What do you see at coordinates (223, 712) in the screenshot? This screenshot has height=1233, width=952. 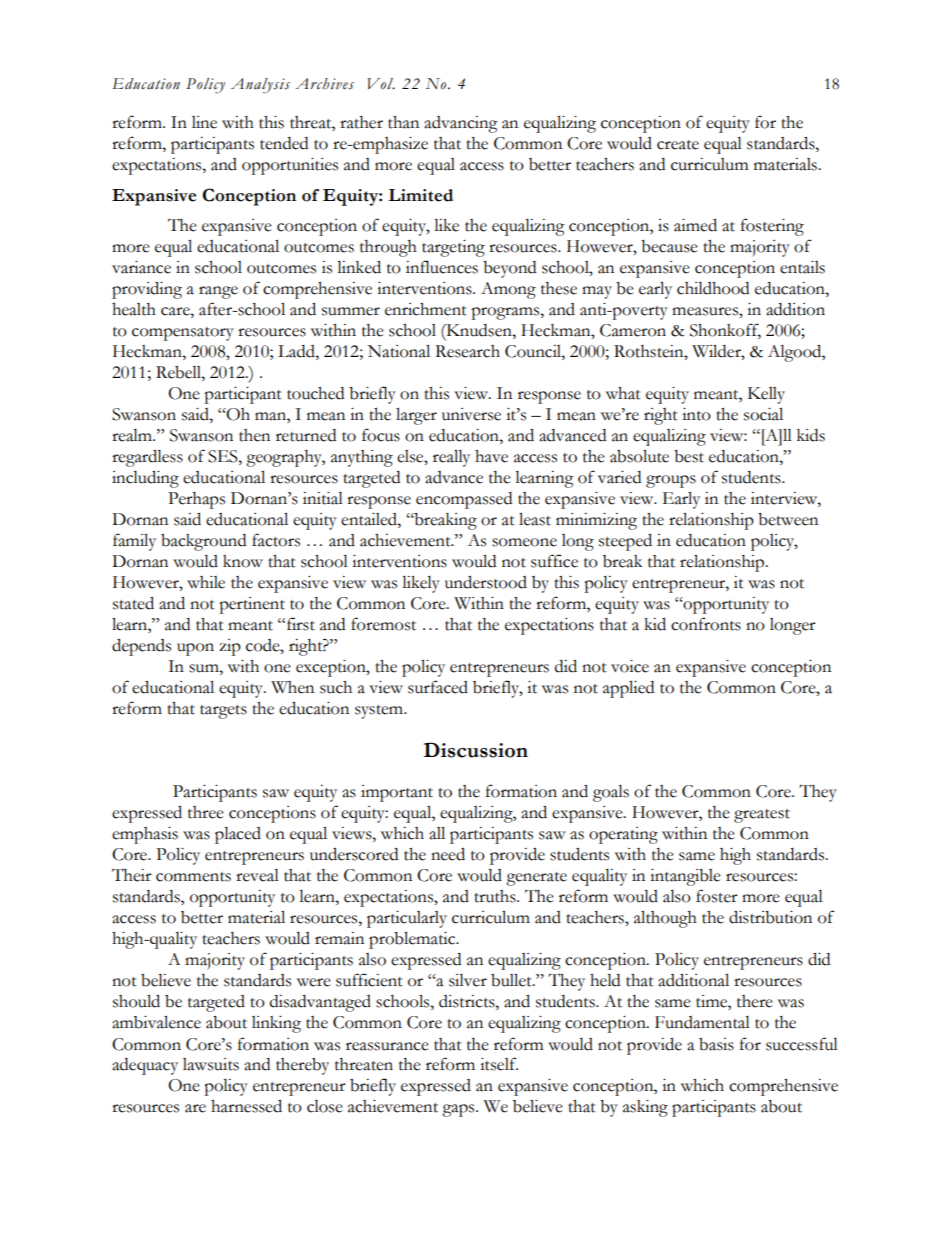 I see `targets` at bounding box center [223, 712].
